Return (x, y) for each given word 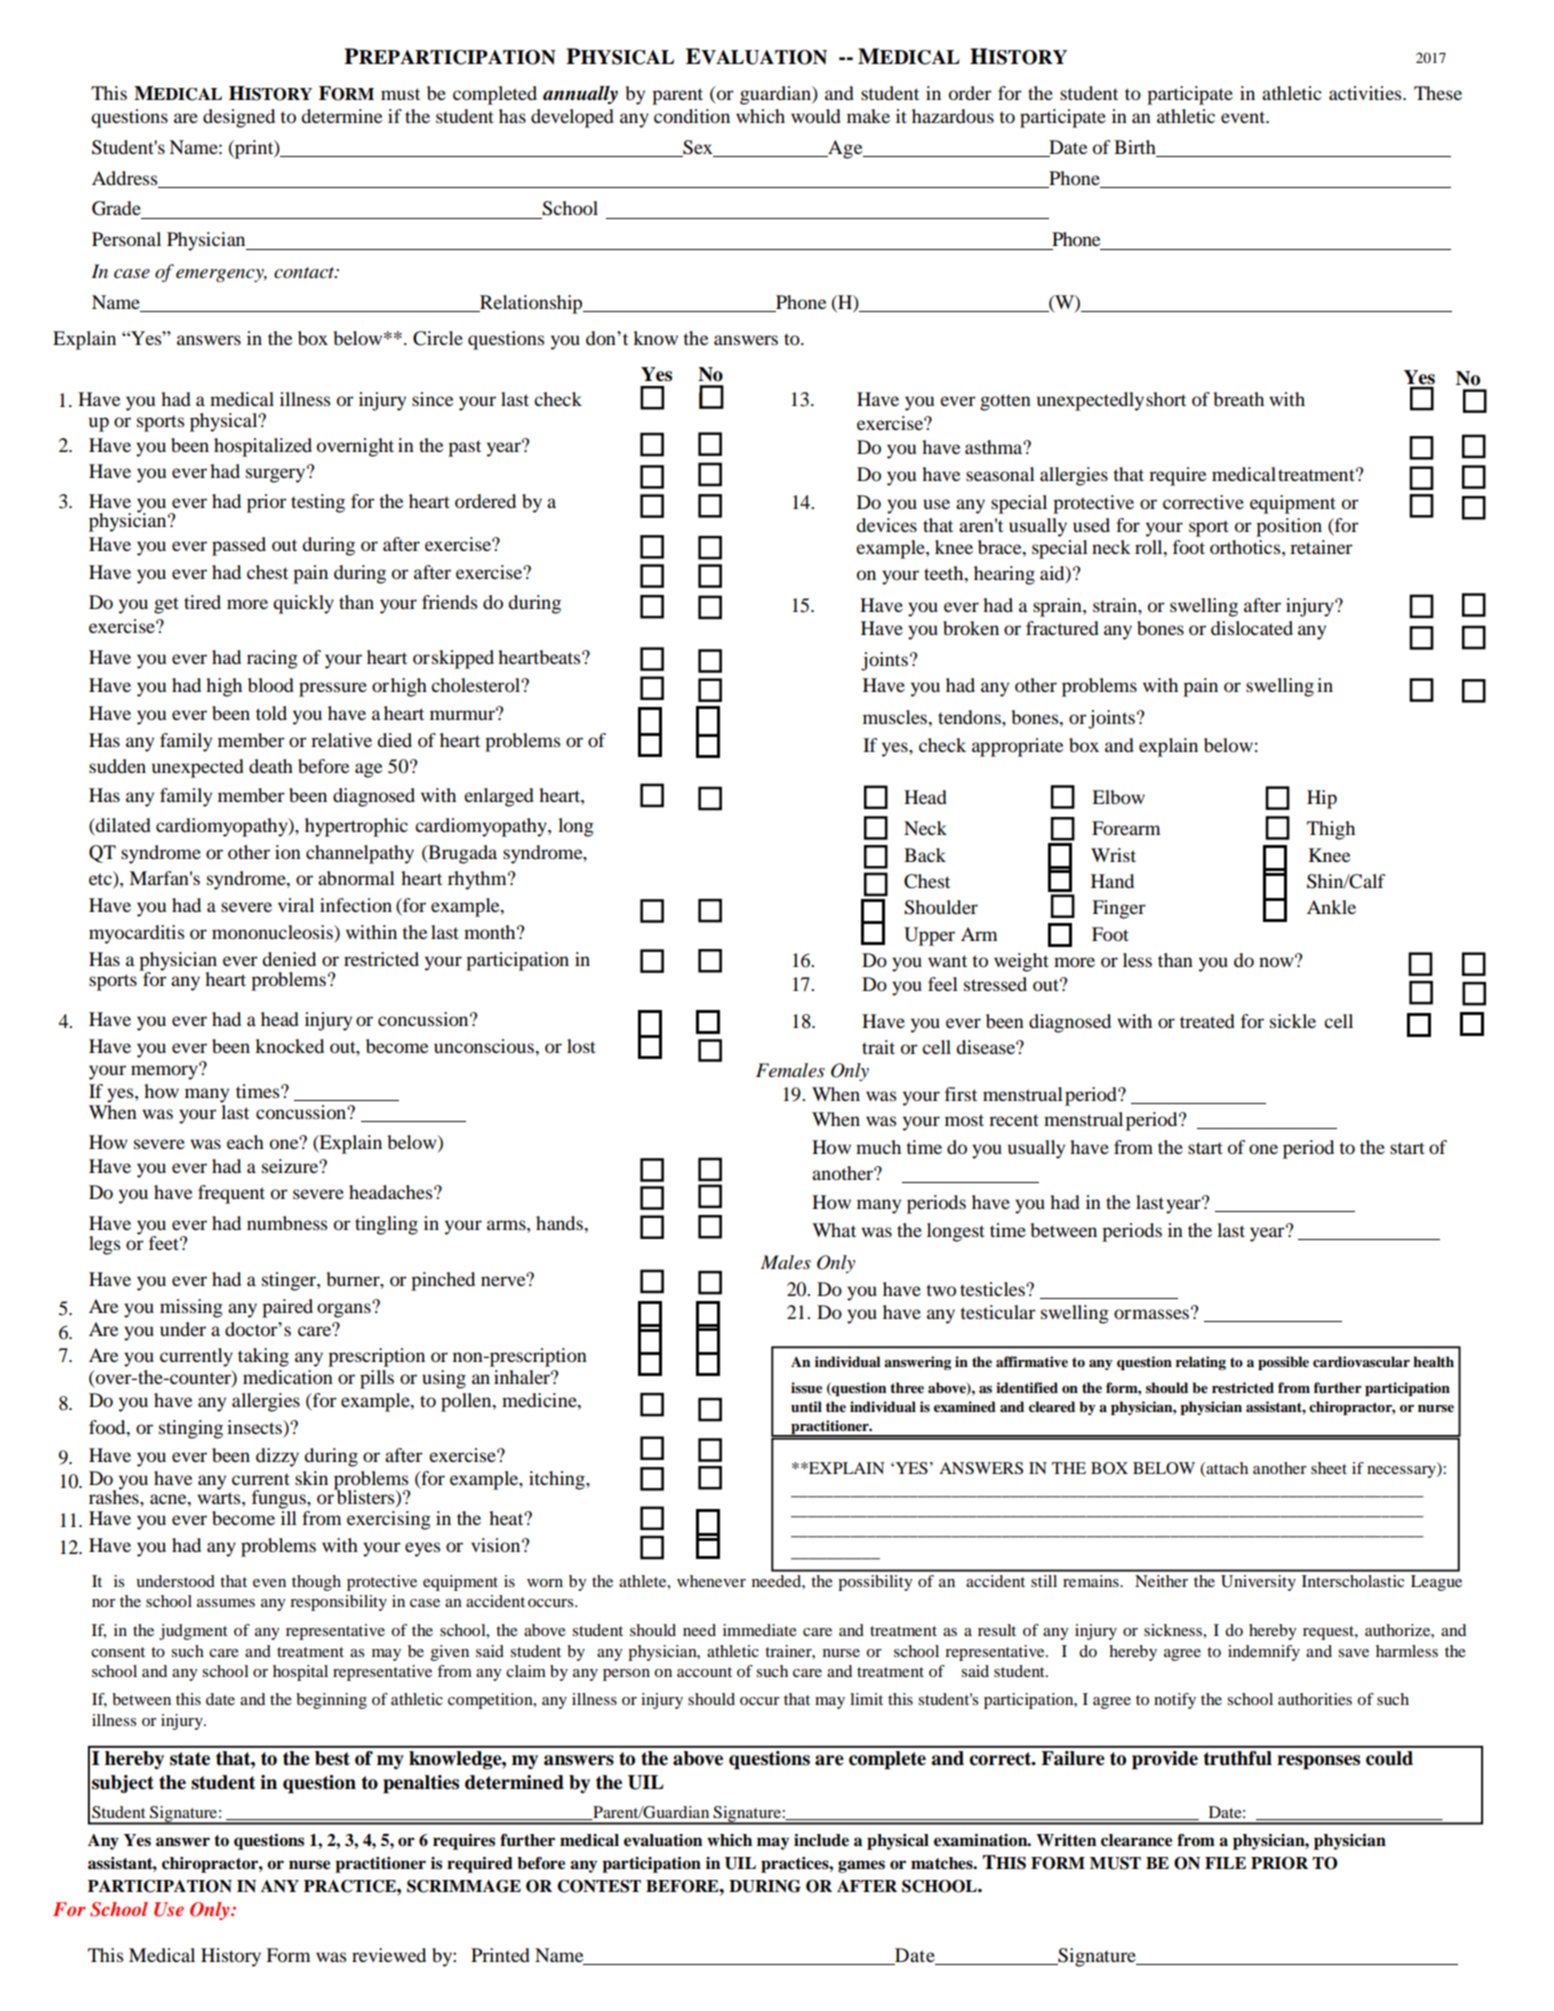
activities (1366, 93)
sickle (1293, 1021)
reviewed (389, 1955)
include (821, 1840)
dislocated (1252, 628)
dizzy (277, 1457)
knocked (289, 1046)
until (806, 1406)
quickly (303, 604)
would (816, 116)
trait (878, 1047)
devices (886, 525)
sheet (1329, 1468)
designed (239, 118)
